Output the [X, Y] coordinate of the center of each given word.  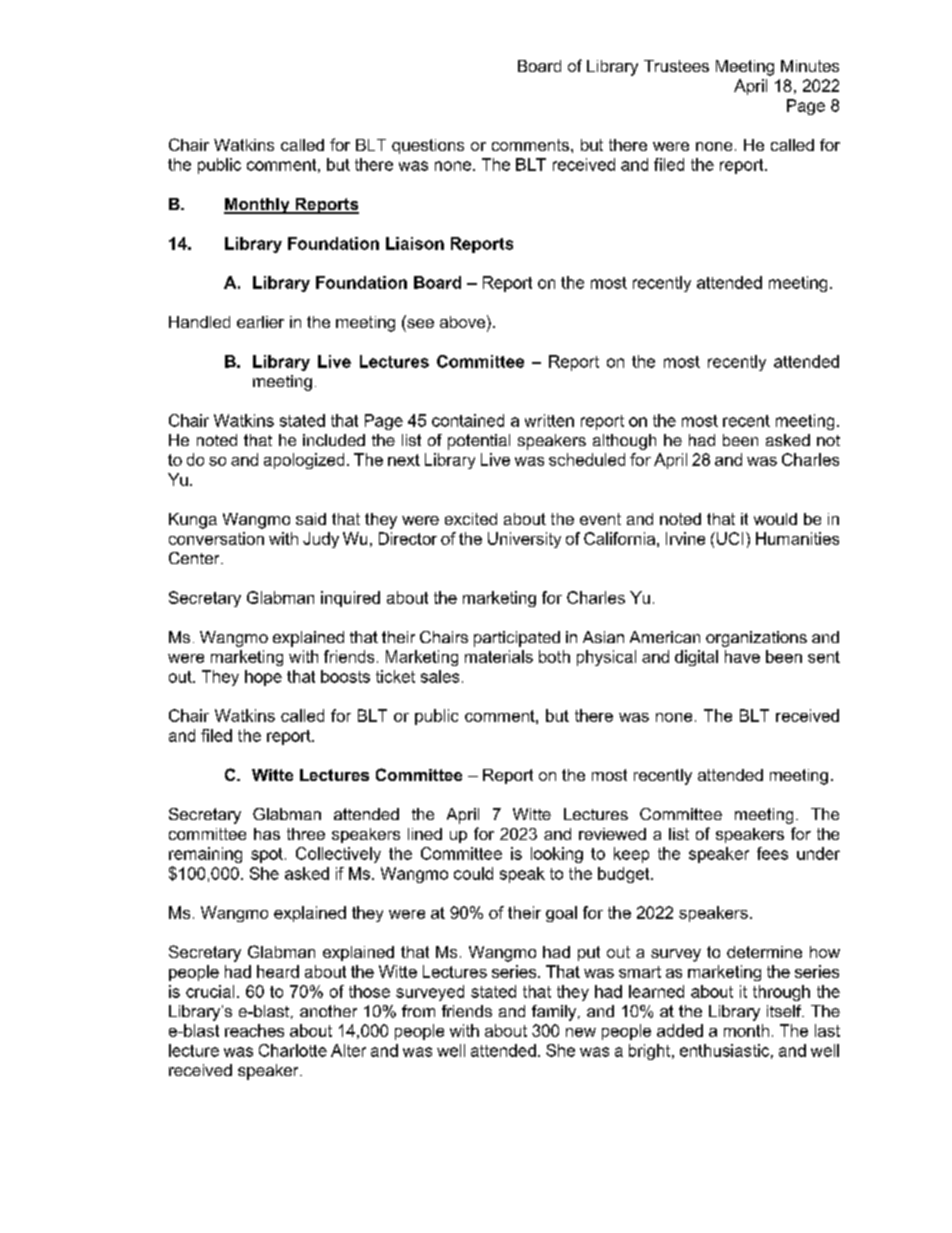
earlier [260, 322]
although [624, 442]
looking [557, 855]
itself [785, 1011]
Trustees [676, 66]
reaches [254, 1030]
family [555, 1013]
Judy [321, 540]
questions [428, 146]
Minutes [810, 66]
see [419, 322]
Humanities [797, 538]
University [524, 540]
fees [772, 853]
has [267, 834]
